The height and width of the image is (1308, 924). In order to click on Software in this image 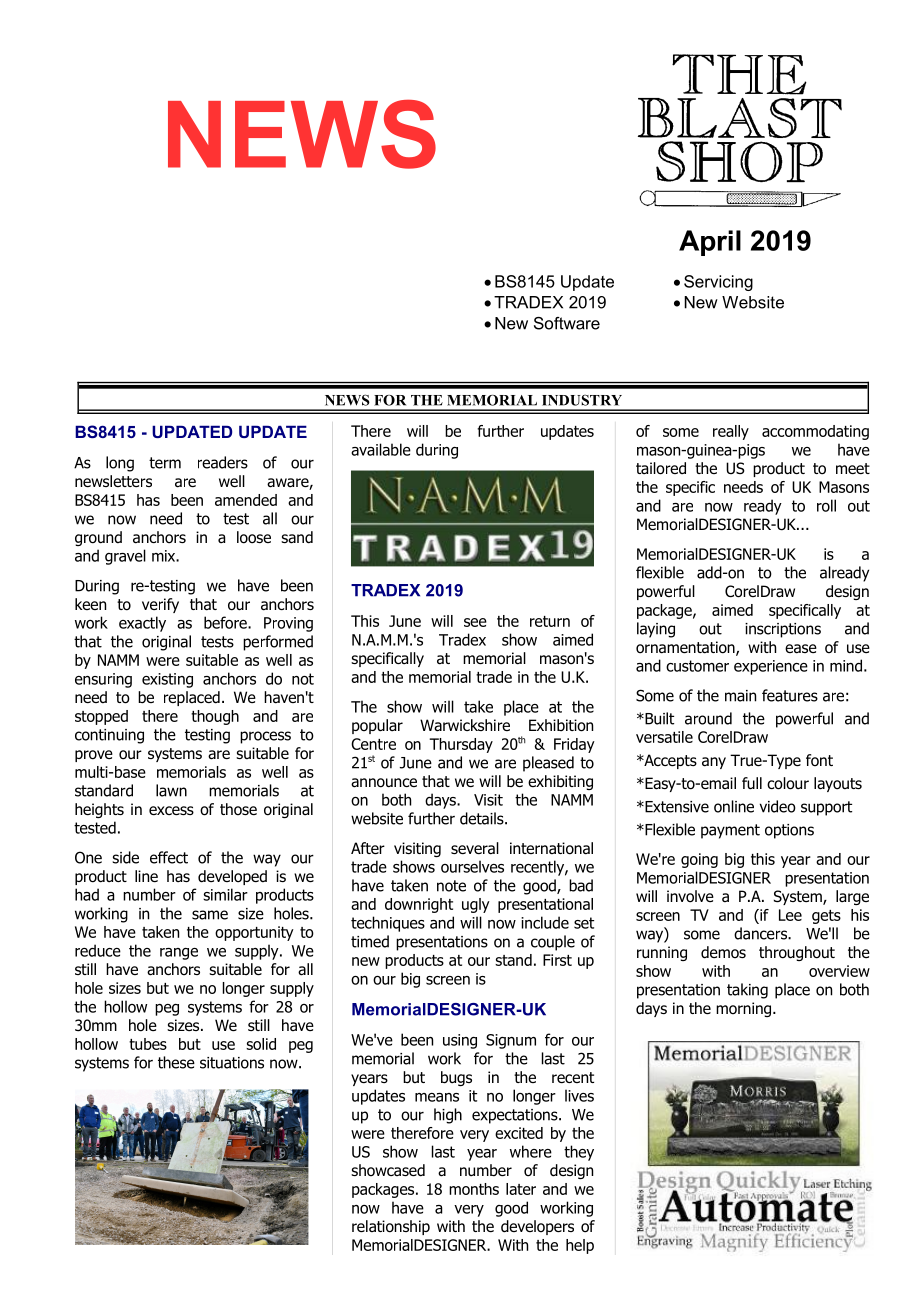, I will do `click(567, 323)`.
